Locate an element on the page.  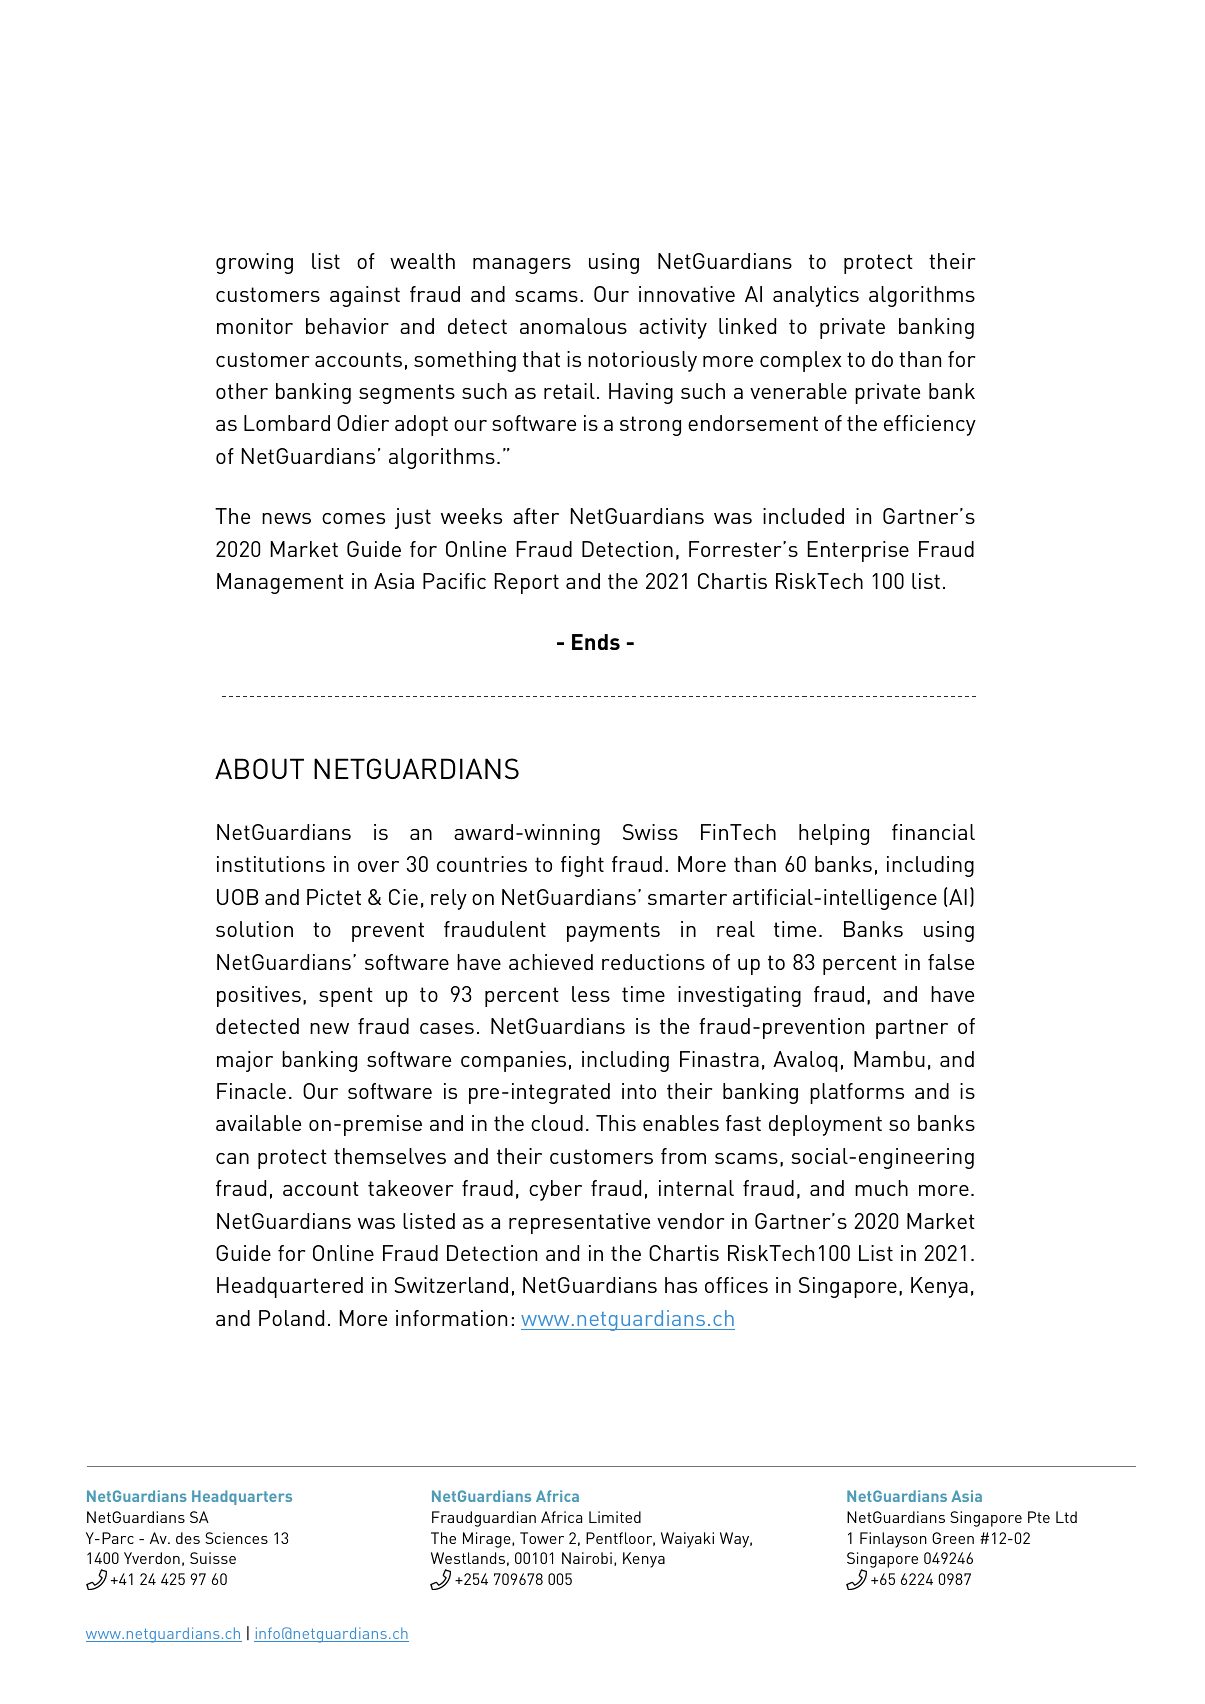
Headquarters is located at coordinates (242, 1497).
